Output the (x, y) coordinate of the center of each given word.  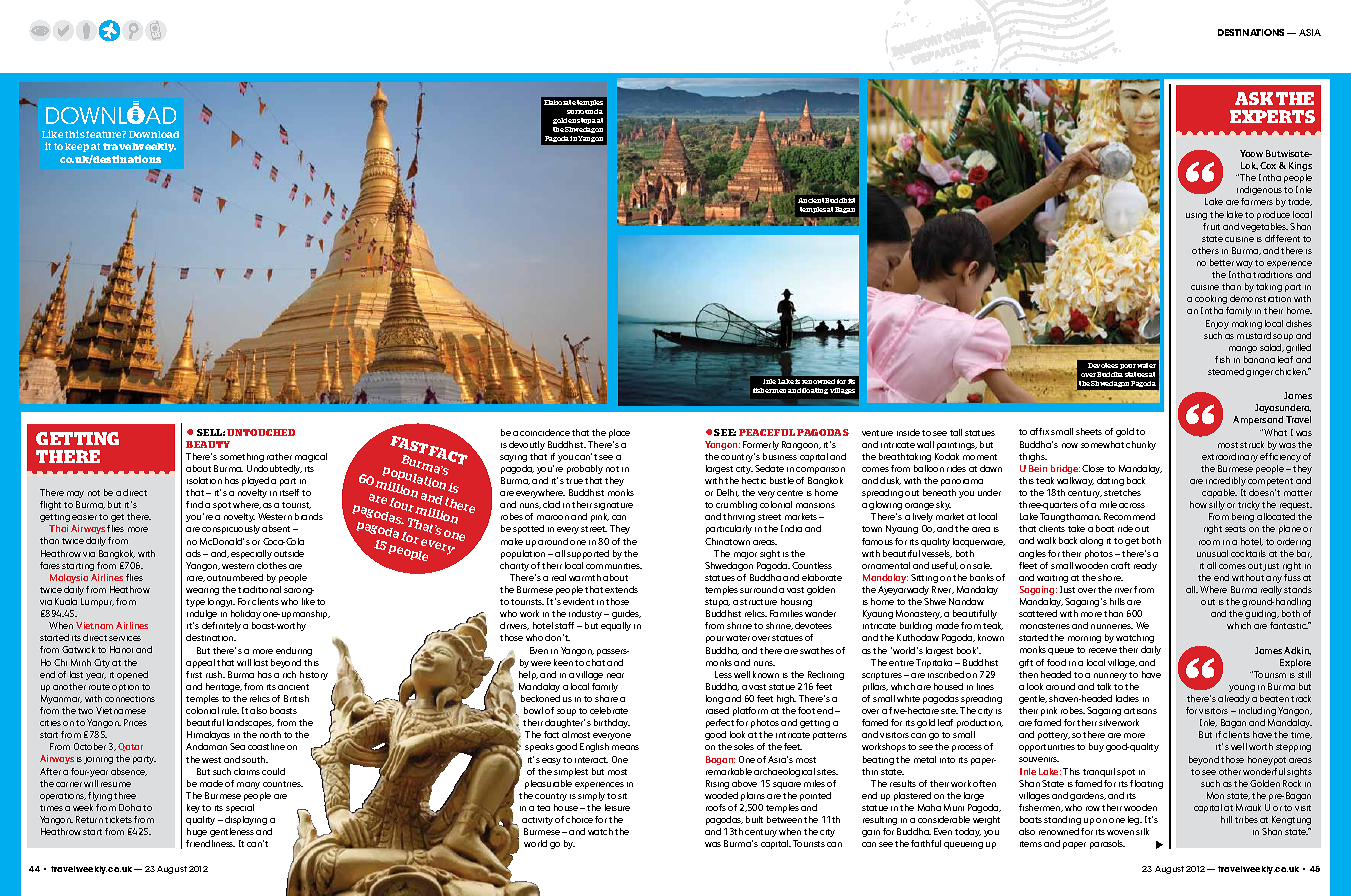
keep (77, 147)
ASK (1254, 98)
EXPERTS (1272, 116)
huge (197, 832)
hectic (754, 480)
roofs (716, 807)
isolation (204, 480)
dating (1110, 481)
